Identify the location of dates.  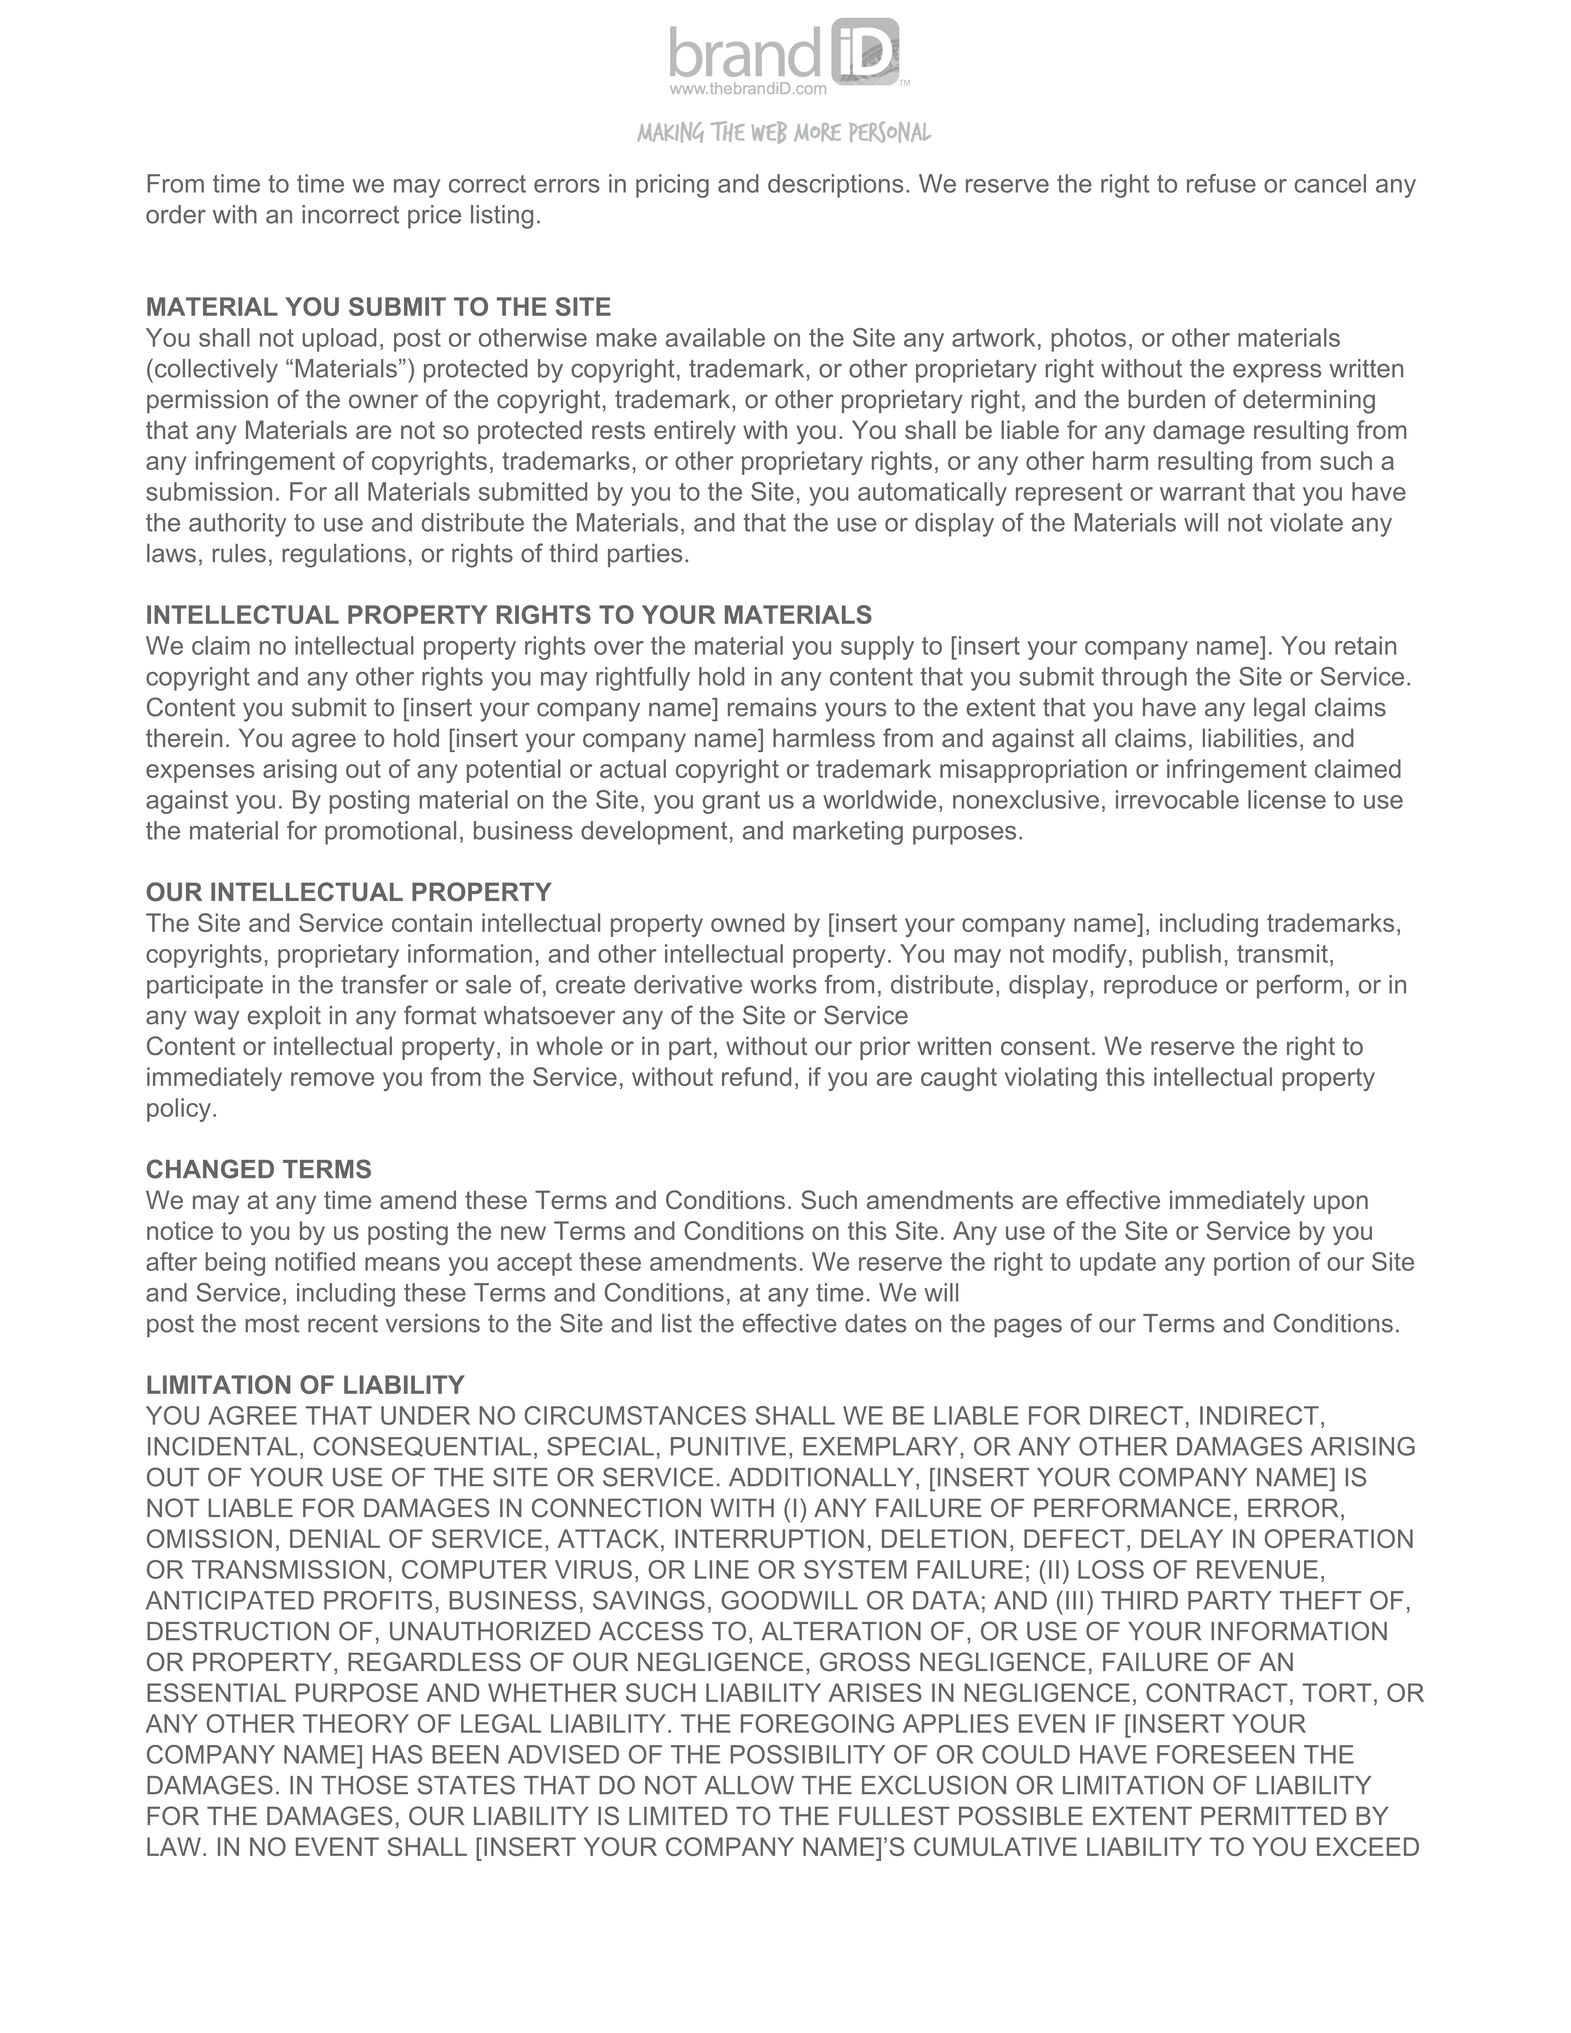
(875, 1323).
